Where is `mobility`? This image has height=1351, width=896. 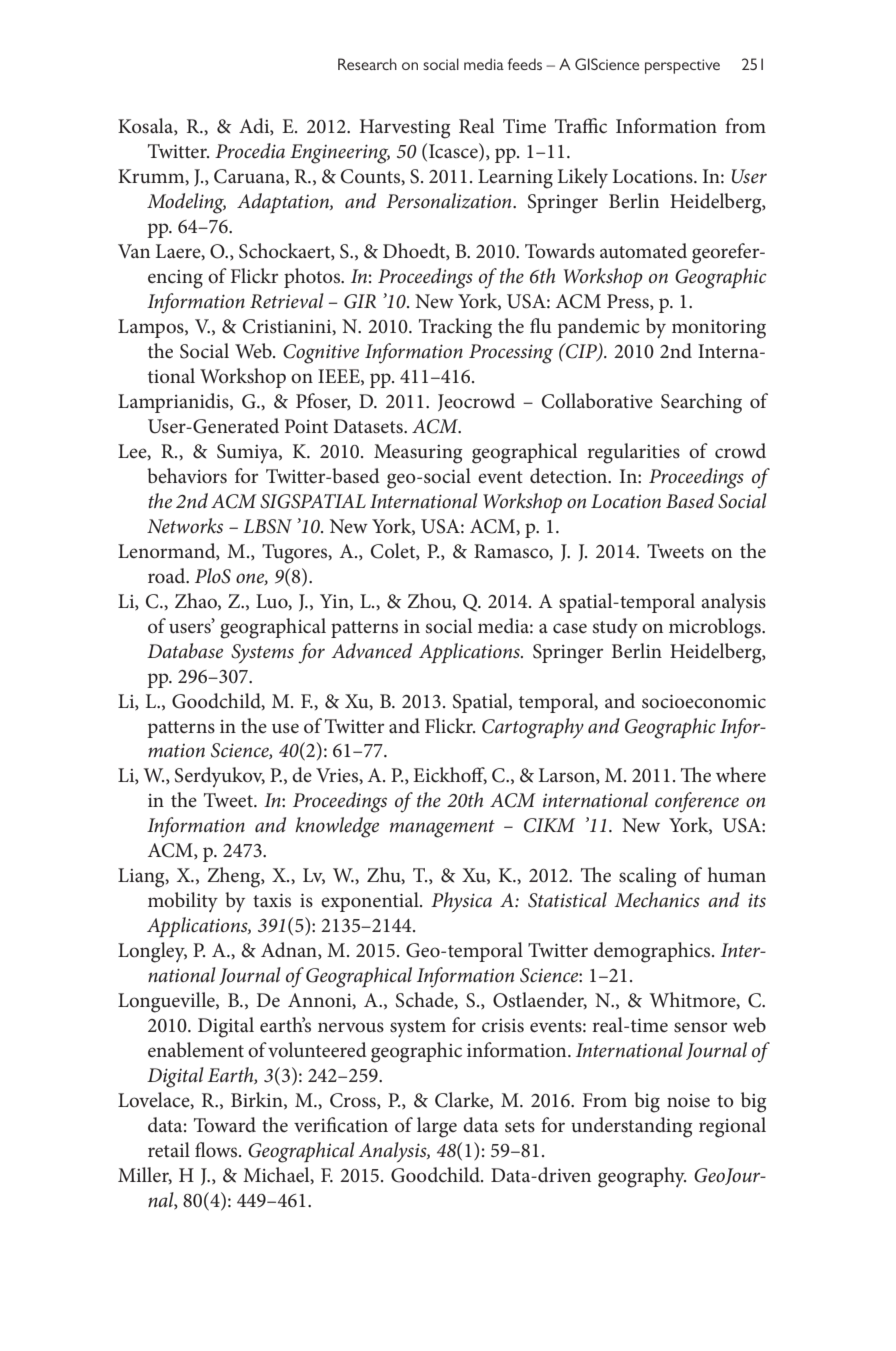
mobility is located at coordinates (183, 902).
